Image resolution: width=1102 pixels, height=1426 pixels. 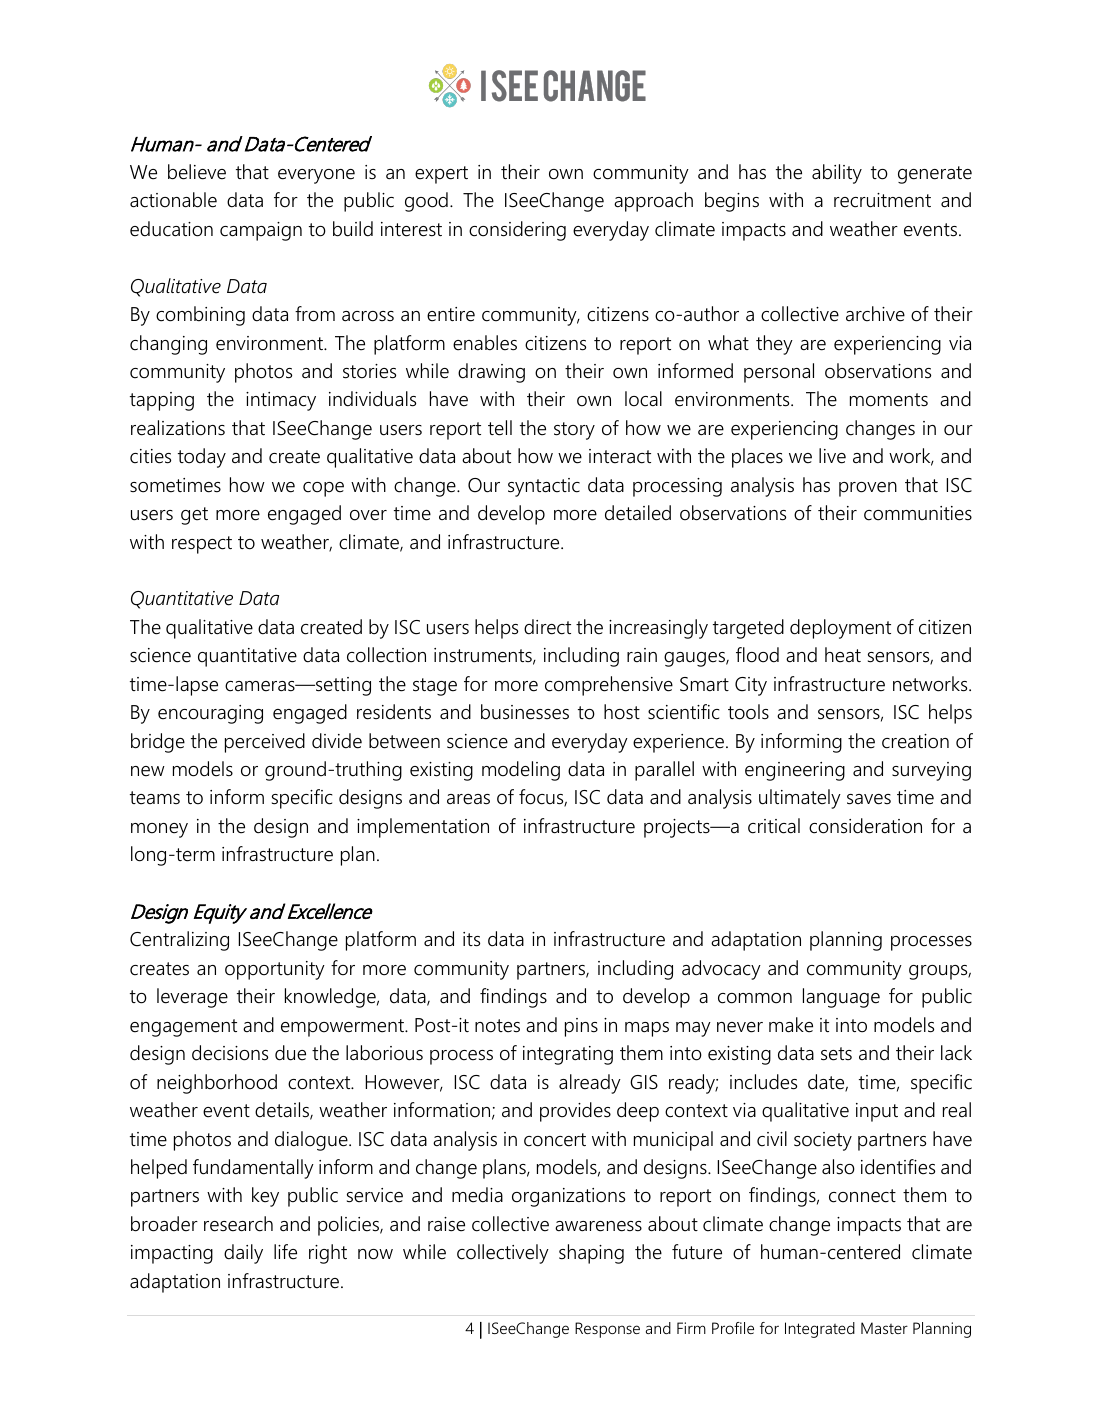 I want to click on shaping, so click(x=591, y=1254).
